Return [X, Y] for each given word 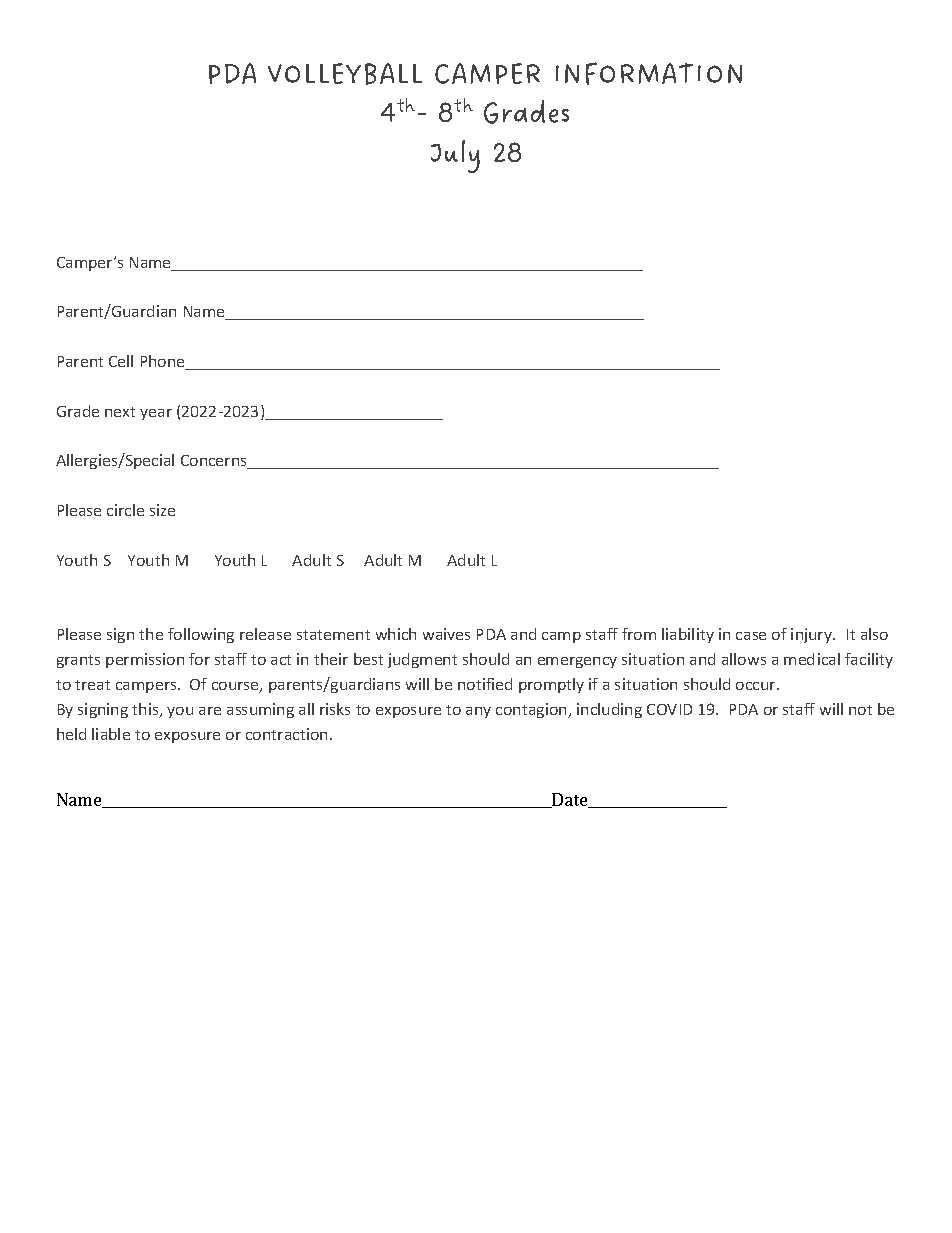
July [455, 156]
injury [812, 635]
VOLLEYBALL [345, 74]
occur [757, 686]
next [120, 412]
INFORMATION [649, 73]
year [156, 414]
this [146, 710]
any [478, 712]
